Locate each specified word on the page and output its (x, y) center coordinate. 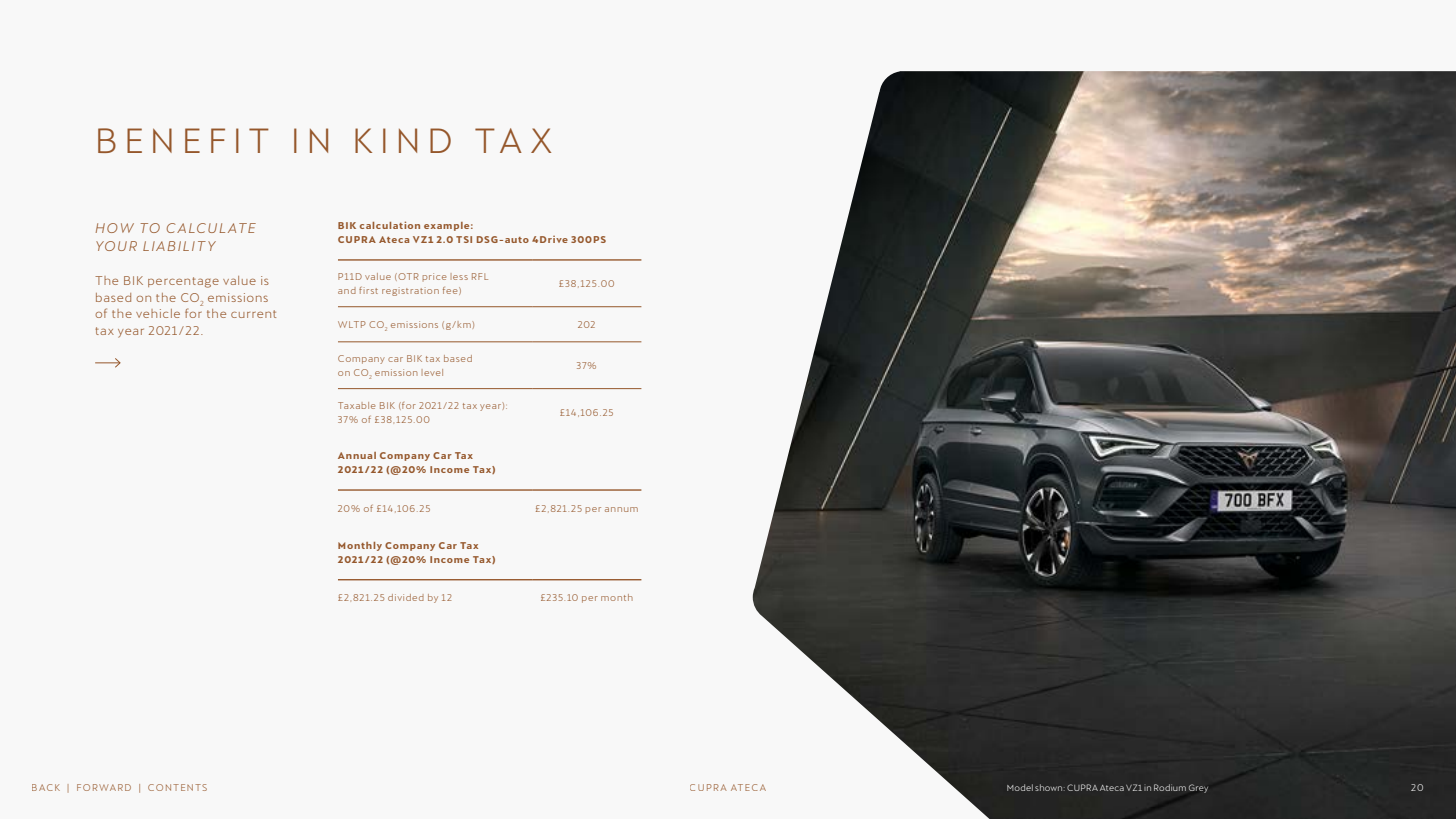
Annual (357, 455)
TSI (464, 239)
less (459, 276)
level (432, 372)
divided (406, 597)
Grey (1198, 788)
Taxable (356, 405)
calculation (390, 225)
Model (1020, 787)
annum (621, 509)
